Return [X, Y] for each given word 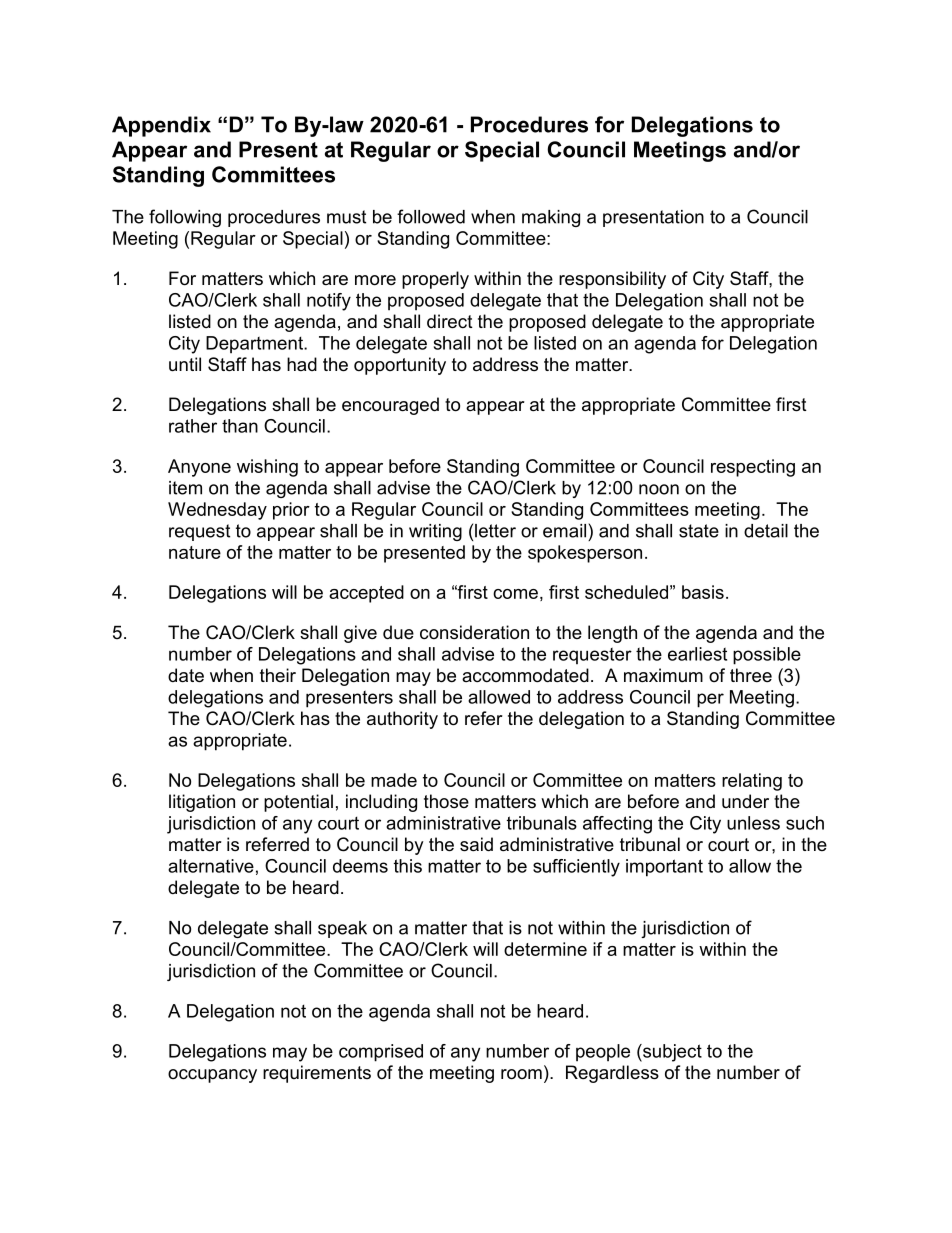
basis [703, 592]
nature [195, 552]
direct [450, 321]
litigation [202, 803]
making [551, 218]
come [515, 594]
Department [256, 345]
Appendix [161, 126]
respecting [753, 468]
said [476, 844]
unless [753, 823]
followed [431, 216]
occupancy [212, 1076]
